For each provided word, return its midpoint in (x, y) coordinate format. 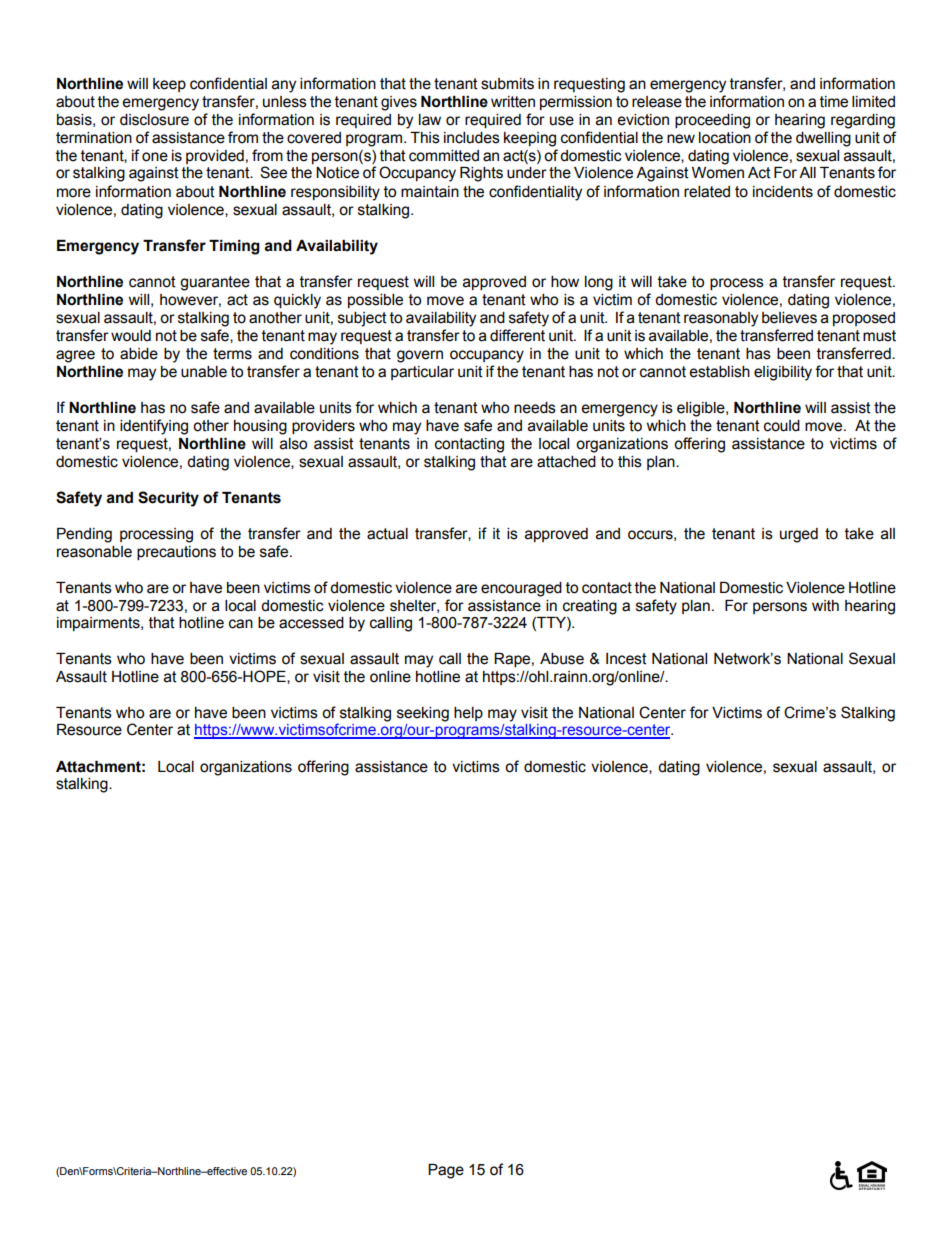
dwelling (823, 139)
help (468, 714)
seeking (423, 714)
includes (472, 138)
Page (446, 1171)
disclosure (154, 120)
